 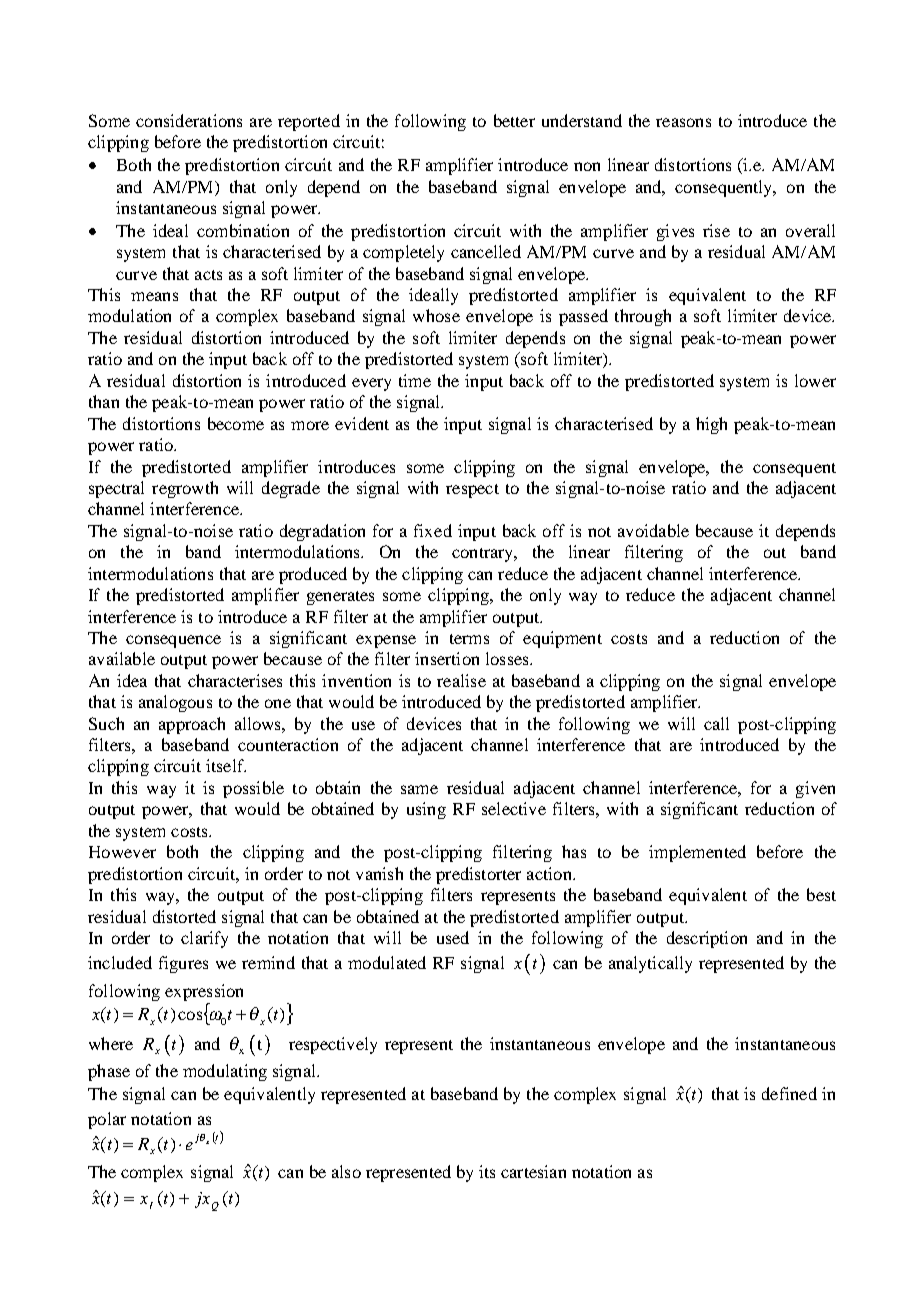 What do you see at coordinates (243, 230) in the screenshot?
I see `combination` at bounding box center [243, 230].
